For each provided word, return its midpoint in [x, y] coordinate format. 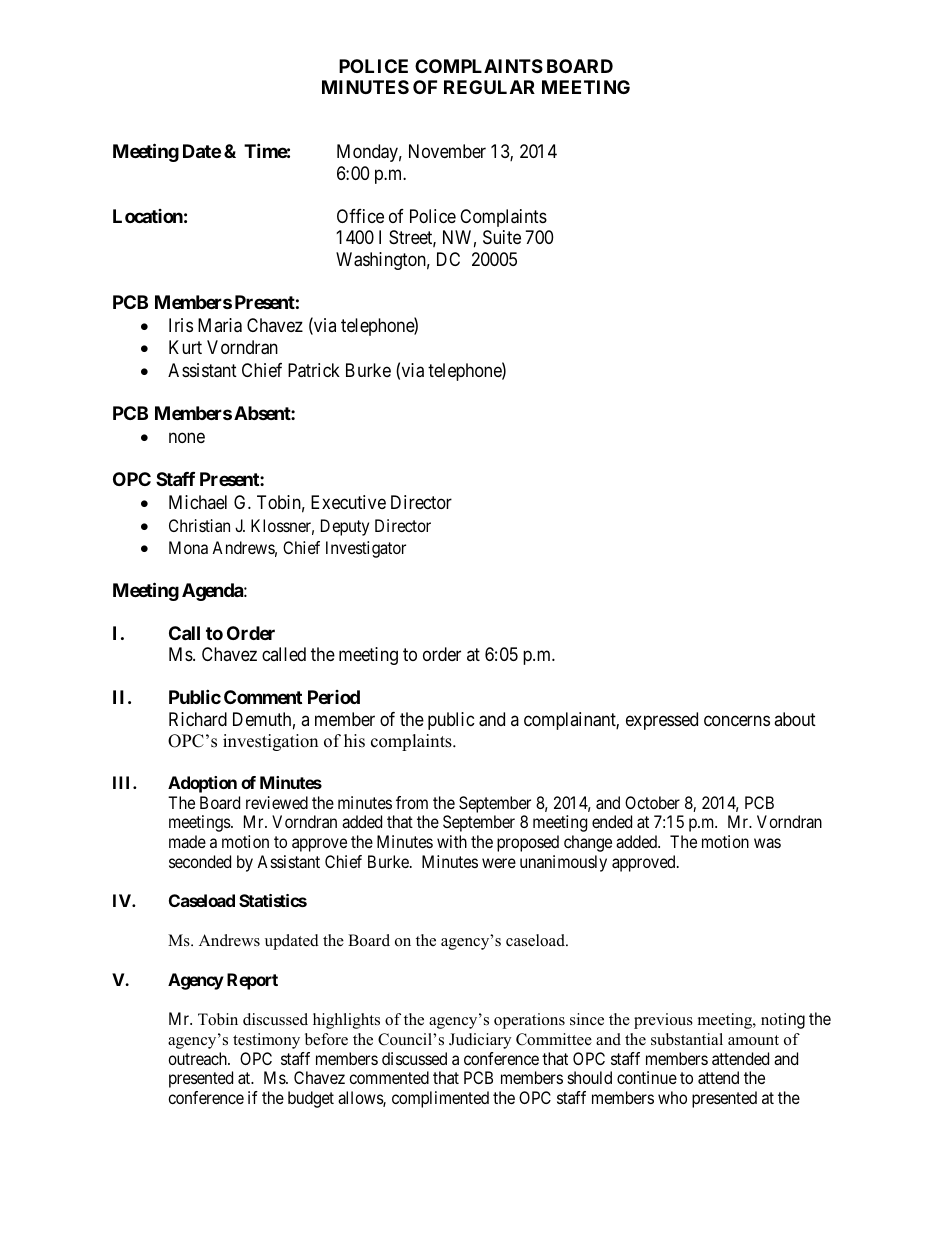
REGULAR [489, 87]
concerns [737, 720]
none [187, 438]
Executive [348, 502]
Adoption [202, 784]
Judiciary [480, 1041]
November [447, 151]
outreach [198, 1058]
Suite [502, 237]
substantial [687, 1039]
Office [360, 216]
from [412, 802]
